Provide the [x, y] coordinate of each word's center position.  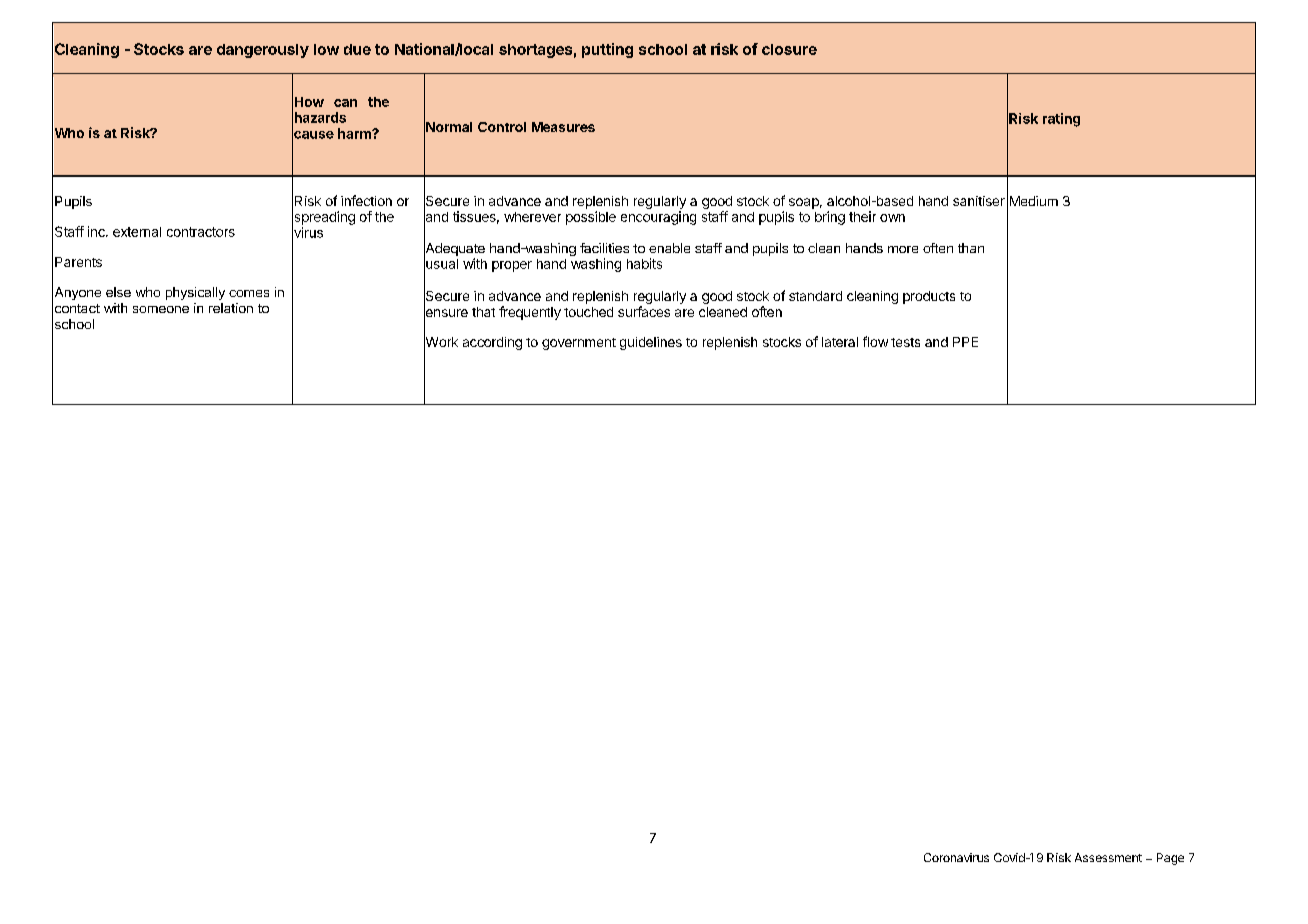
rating [1061, 120]
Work [441, 342]
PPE [965, 342]
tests [905, 342]
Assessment [1108, 857]
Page [1170, 859]
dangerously [263, 51]
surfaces [644, 311]
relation [231, 308]
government [579, 344]
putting [607, 50]
